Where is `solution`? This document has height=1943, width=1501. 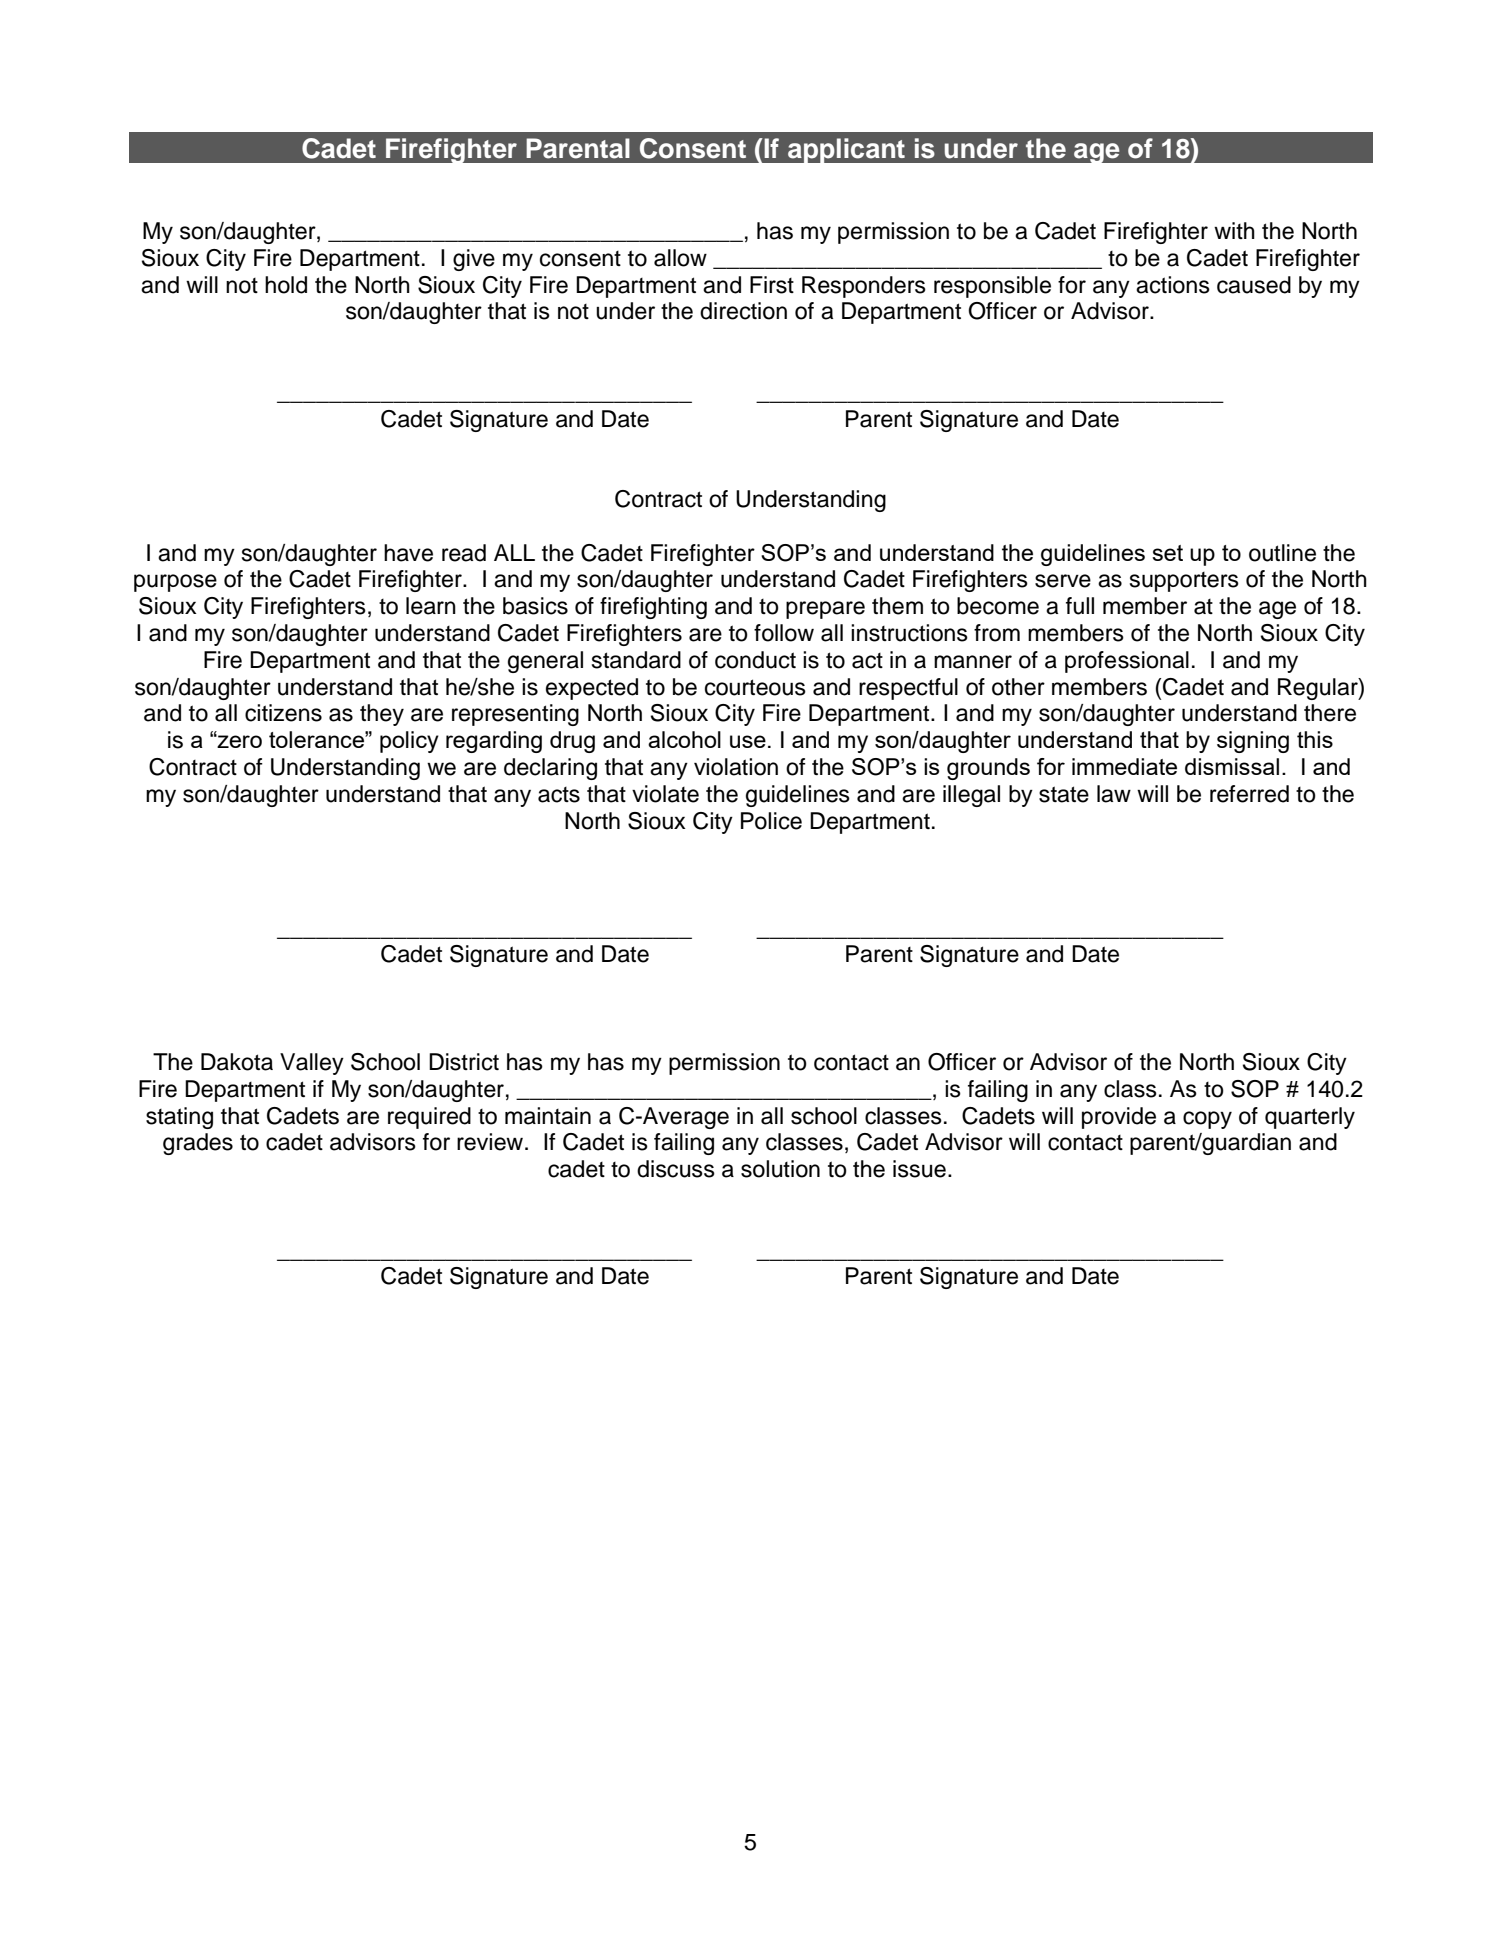 solution is located at coordinates (780, 1169).
